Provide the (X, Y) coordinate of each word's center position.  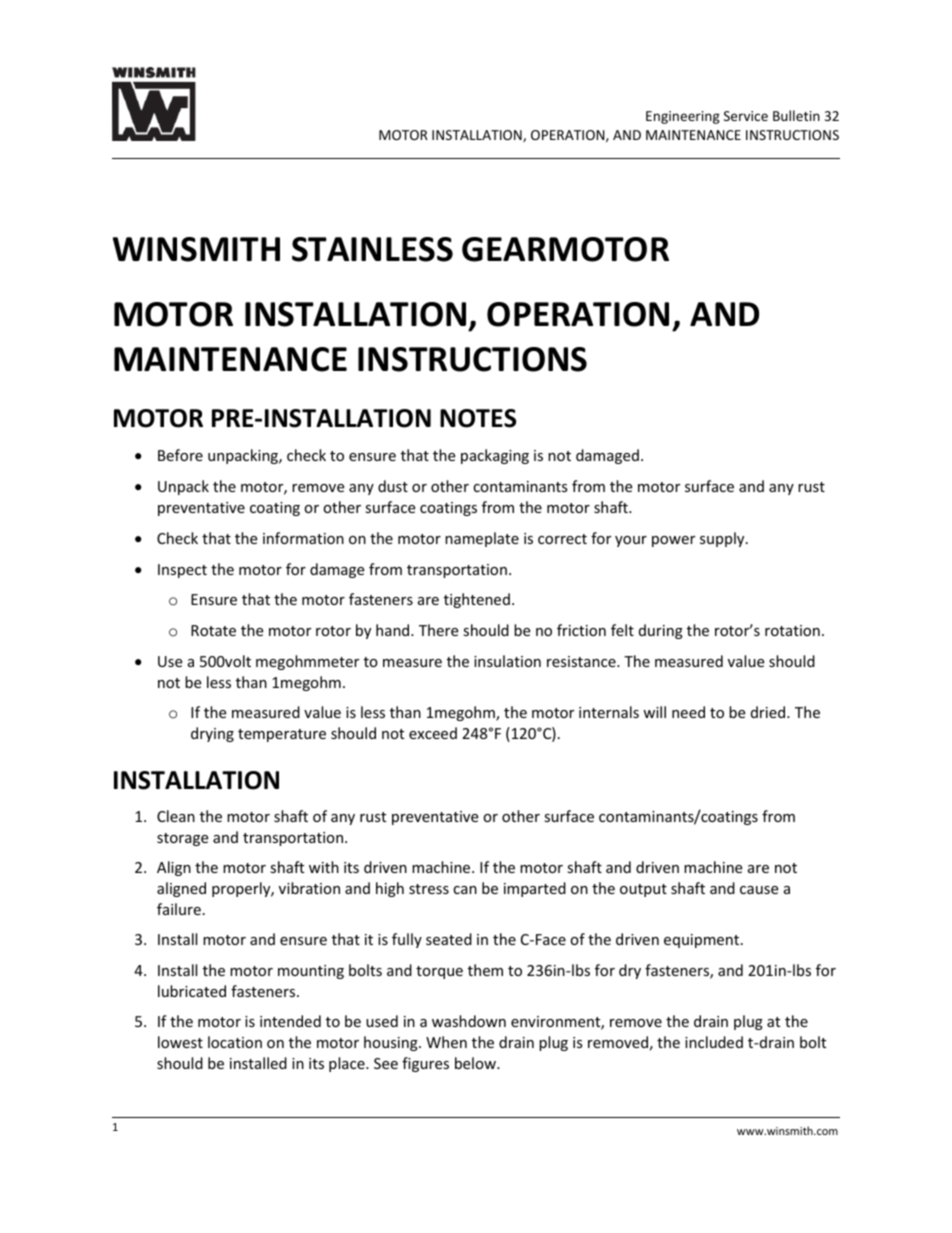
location (235, 1042)
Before (180, 455)
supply (723, 539)
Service (746, 116)
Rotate (213, 630)
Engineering (683, 117)
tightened (477, 600)
